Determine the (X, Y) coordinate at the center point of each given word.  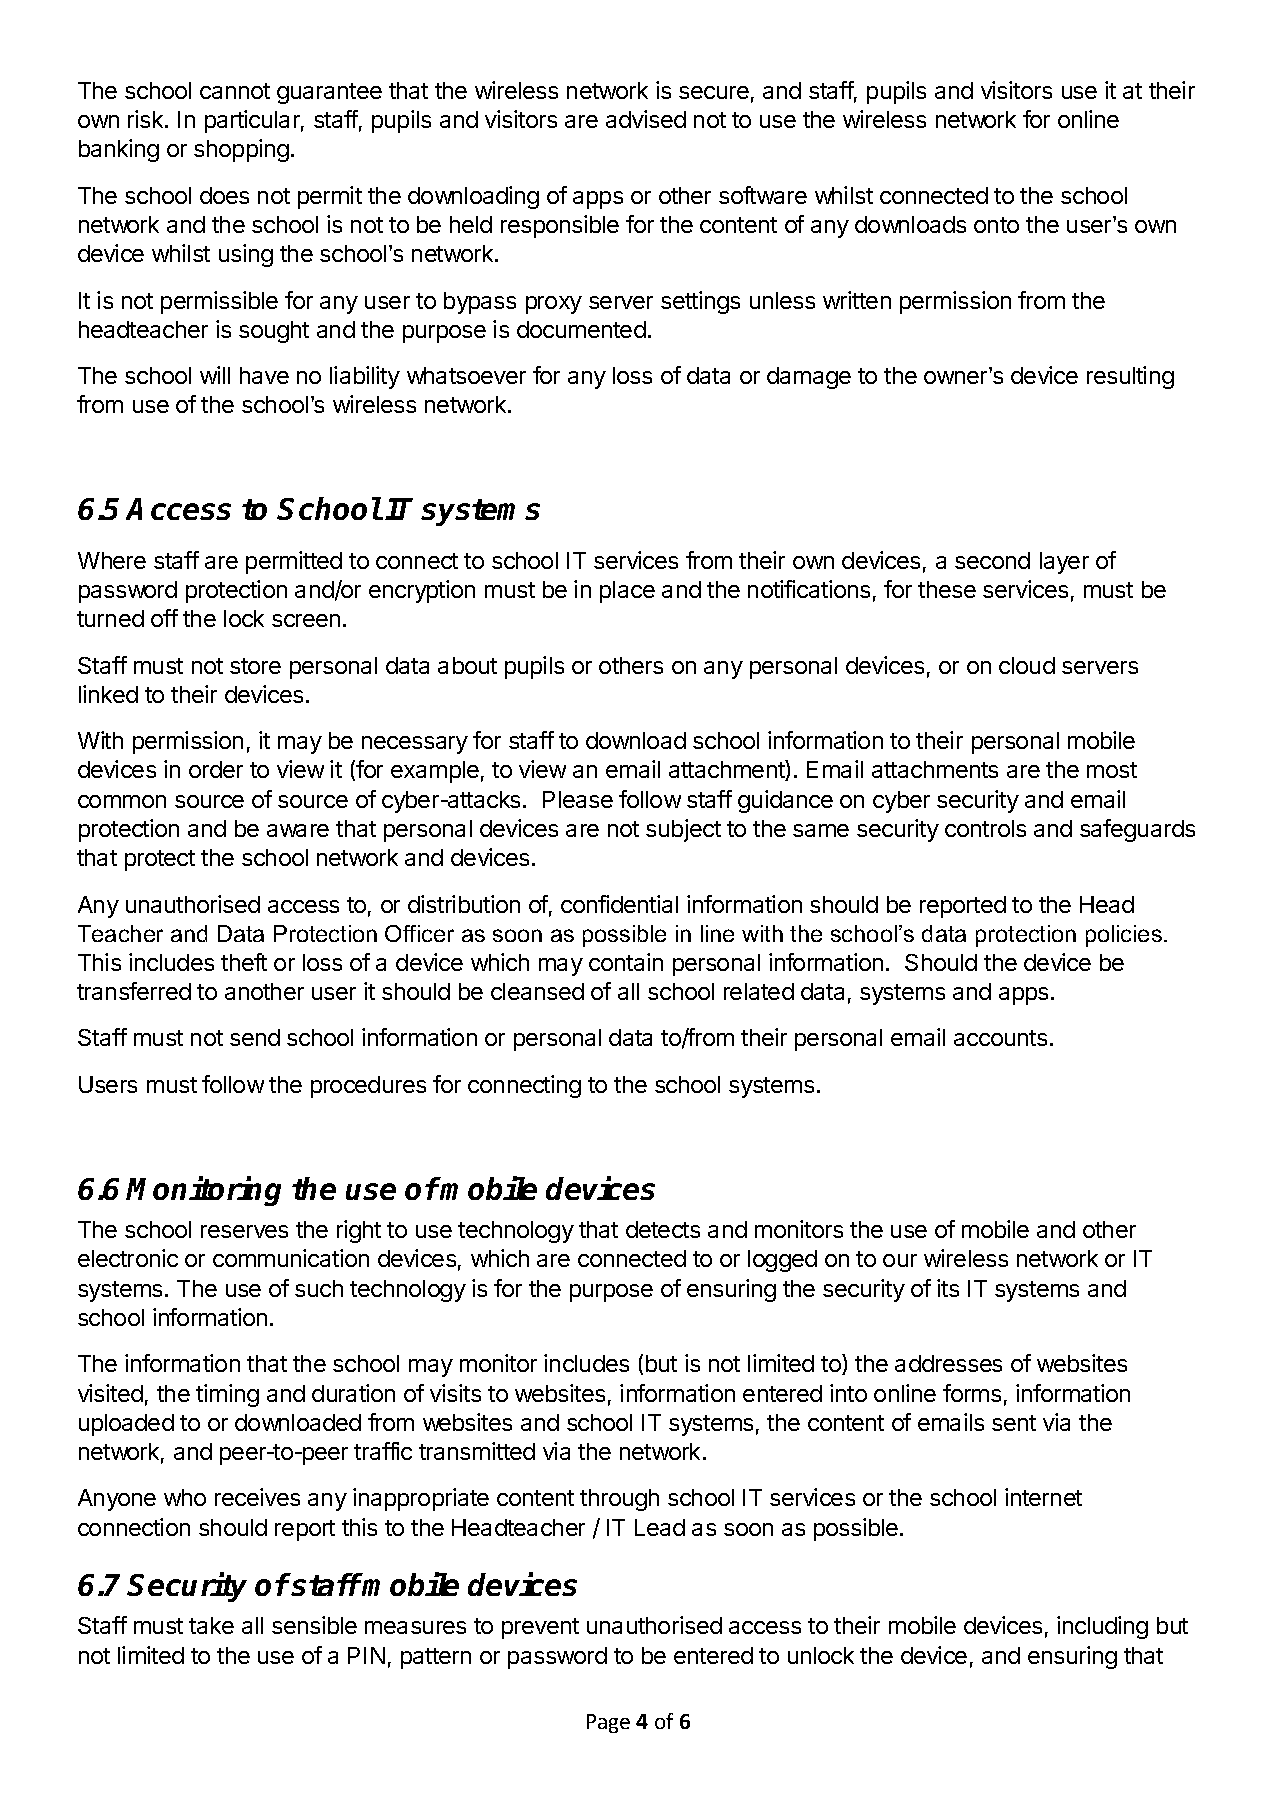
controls (985, 828)
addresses (948, 1363)
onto (996, 225)
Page (608, 1723)
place (627, 592)
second (992, 560)
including (1102, 1627)
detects (663, 1229)
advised (646, 119)
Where (112, 560)
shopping (241, 150)
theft (244, 962)
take (211, 1625)
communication (291, 1258)
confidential (619, 904)
